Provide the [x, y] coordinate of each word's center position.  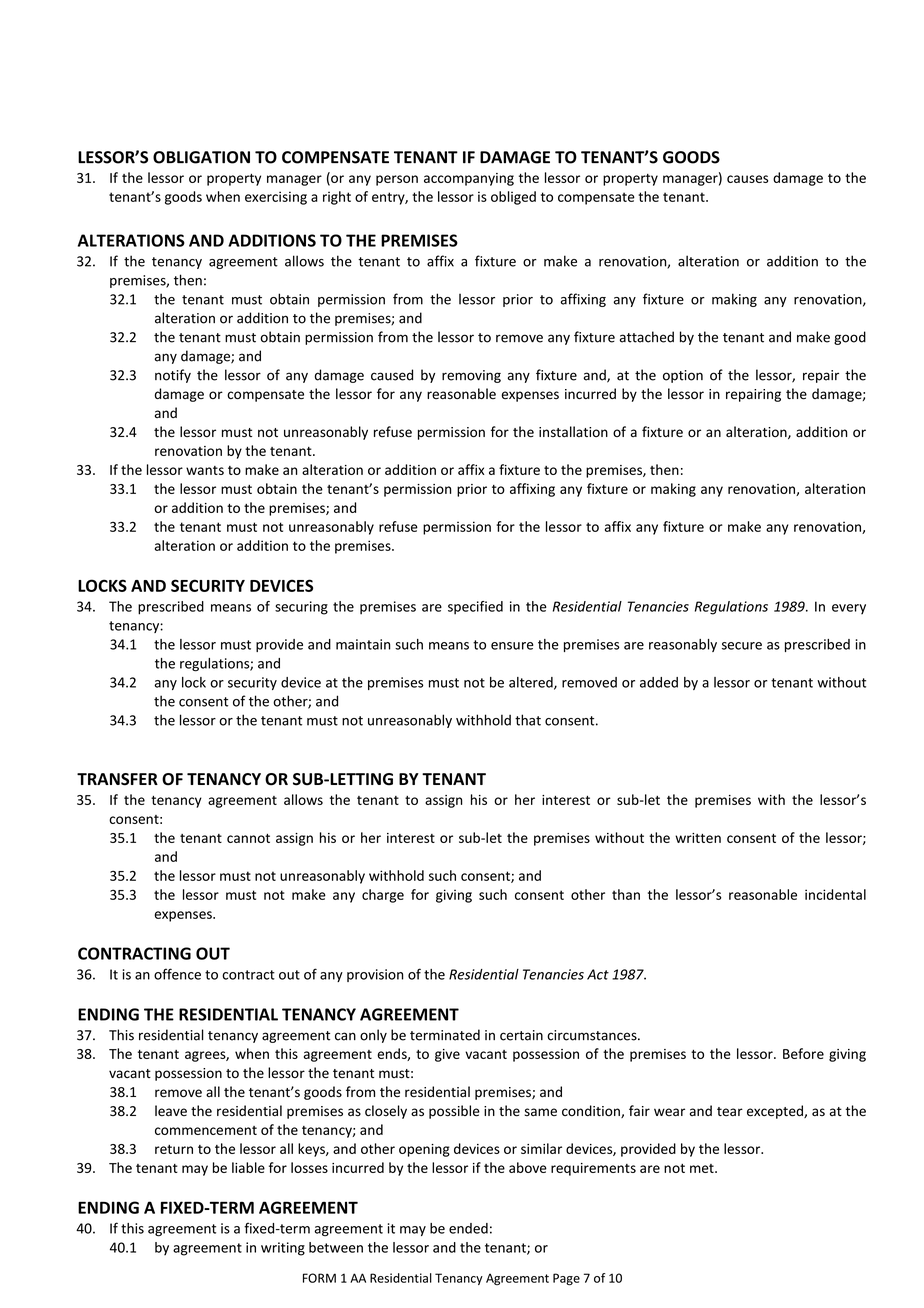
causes [747, 179]
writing [283, 1249]
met [703, 1168]
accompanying [469, 179]
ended [468, 1228]
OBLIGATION [201, 157]
